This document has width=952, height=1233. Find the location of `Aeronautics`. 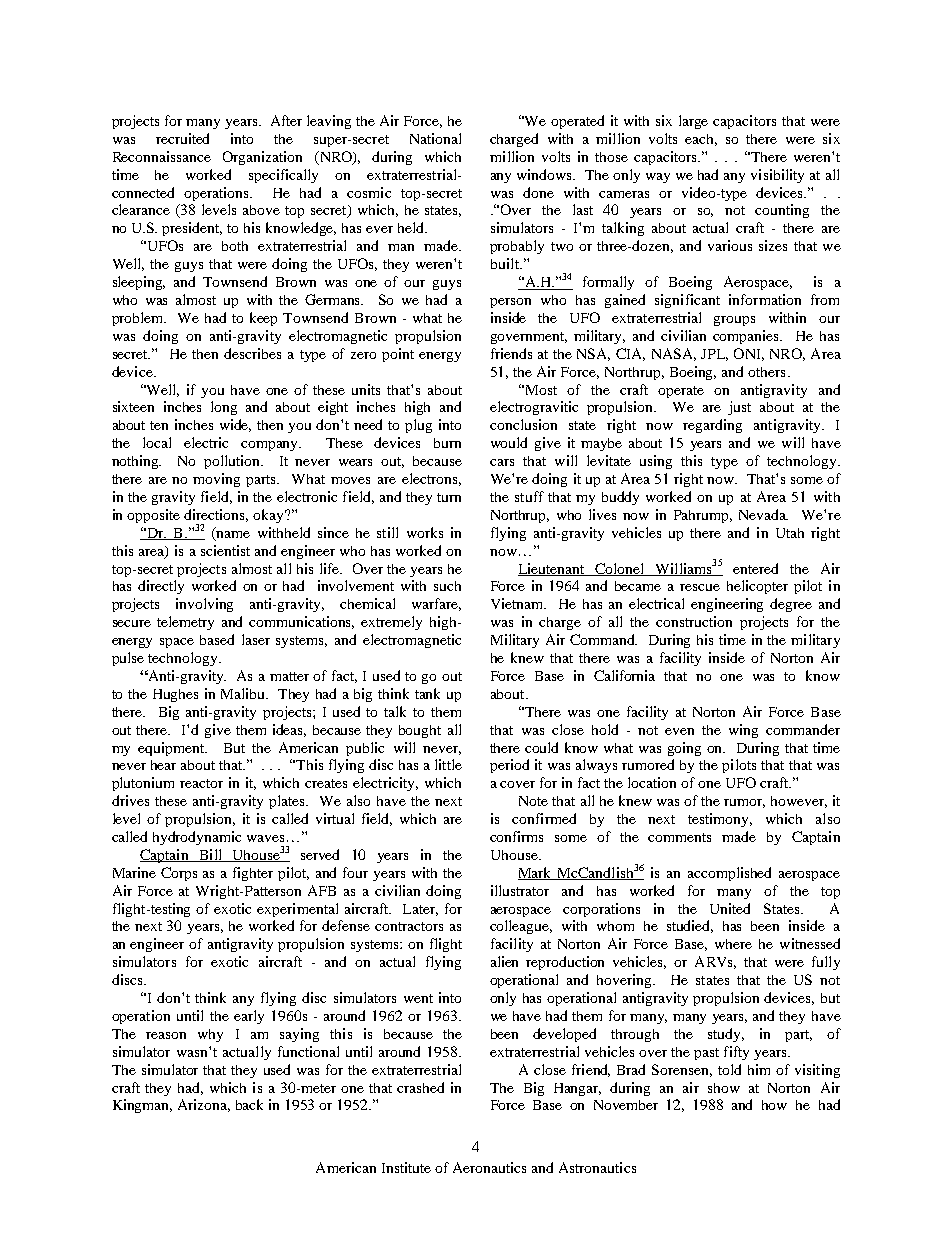

Aeronautics is located at coordinates (489, 1167).
